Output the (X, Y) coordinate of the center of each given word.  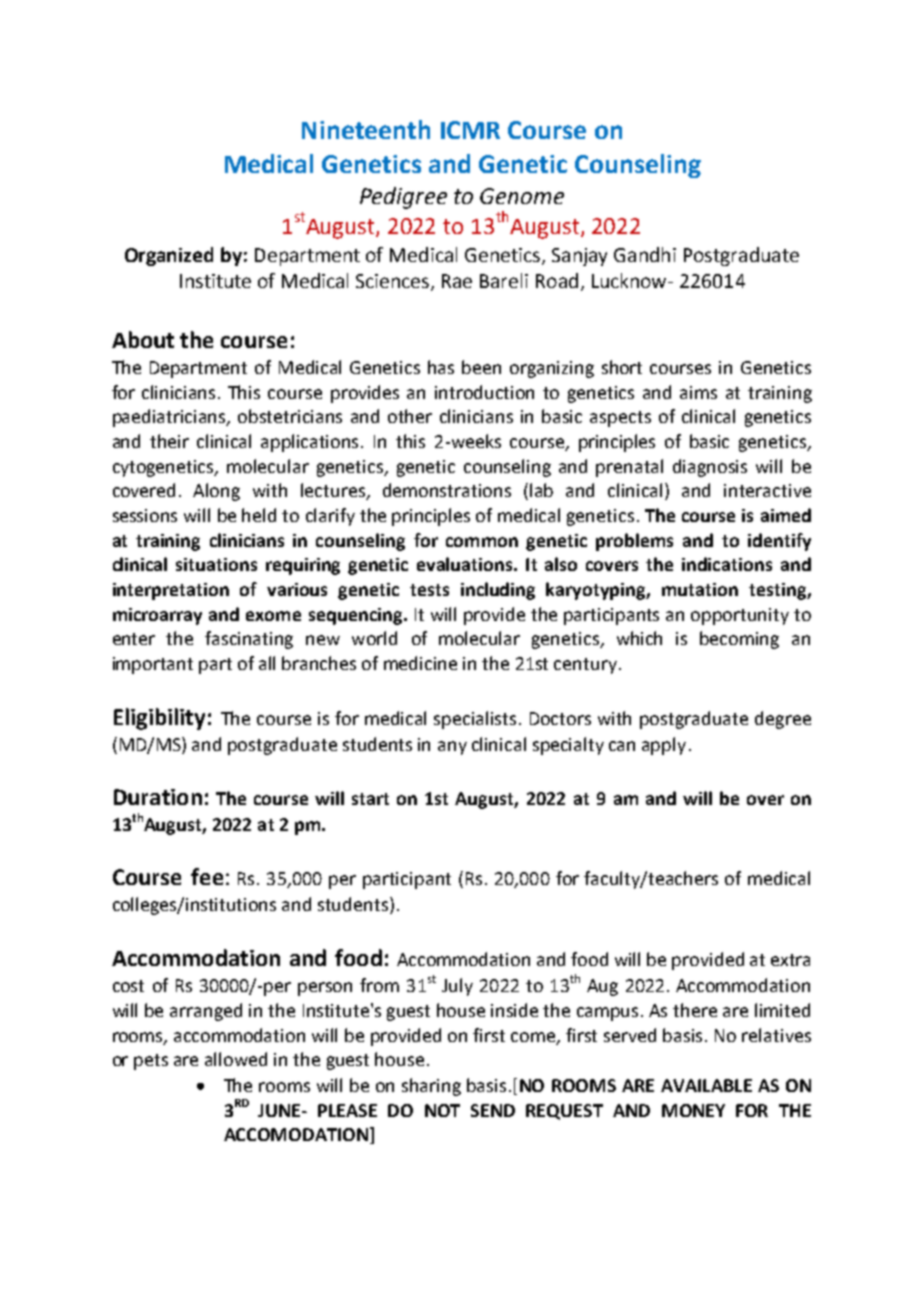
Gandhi (645, 254)
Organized (169, 256)
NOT (442, 1110)
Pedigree (403, 198)
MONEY (693, 1110)
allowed (236, 1059)
